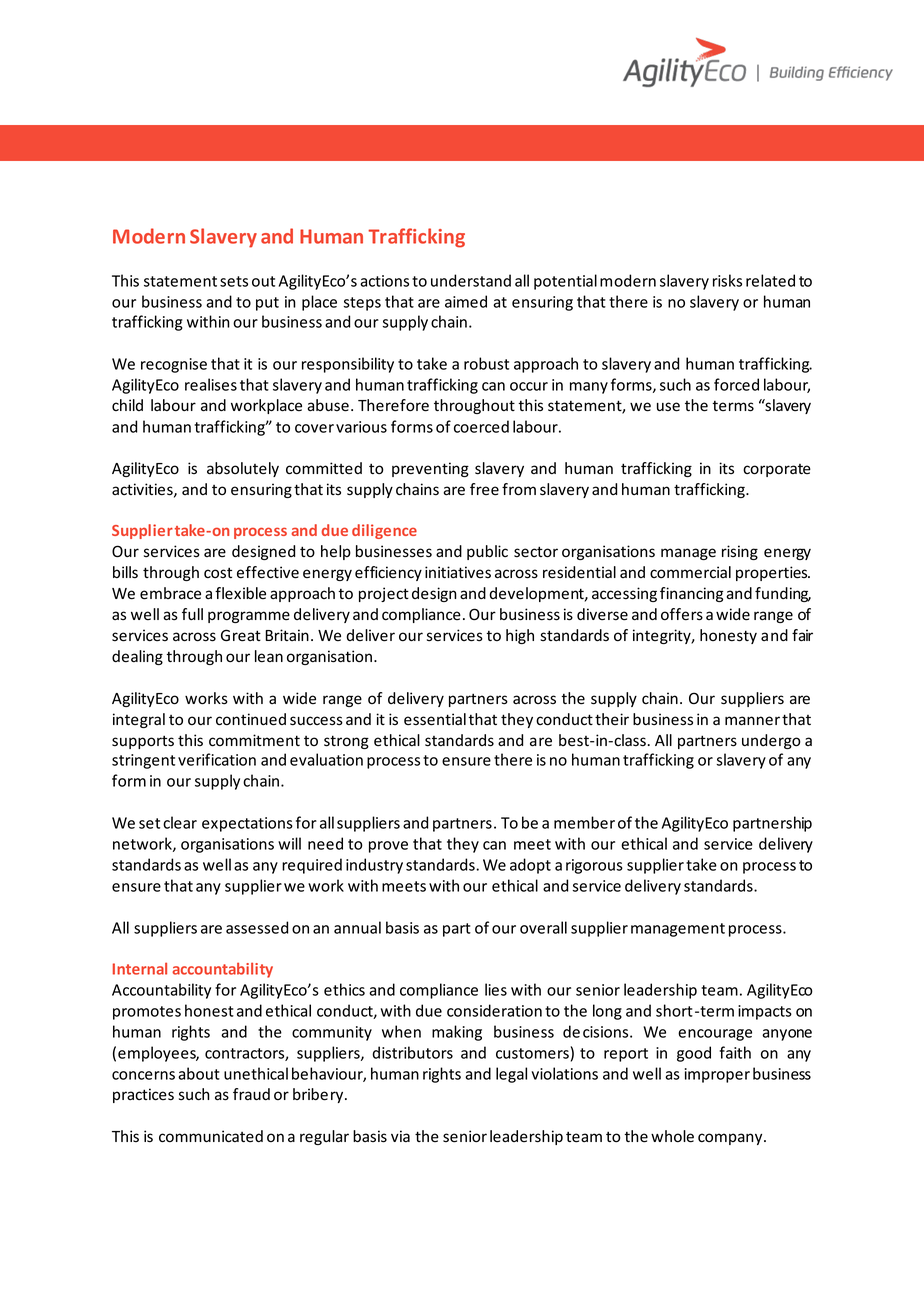  What do you see at coordinates (435, 719) in the screenshot?
I see `essential` at bounding box center [435, 719].
